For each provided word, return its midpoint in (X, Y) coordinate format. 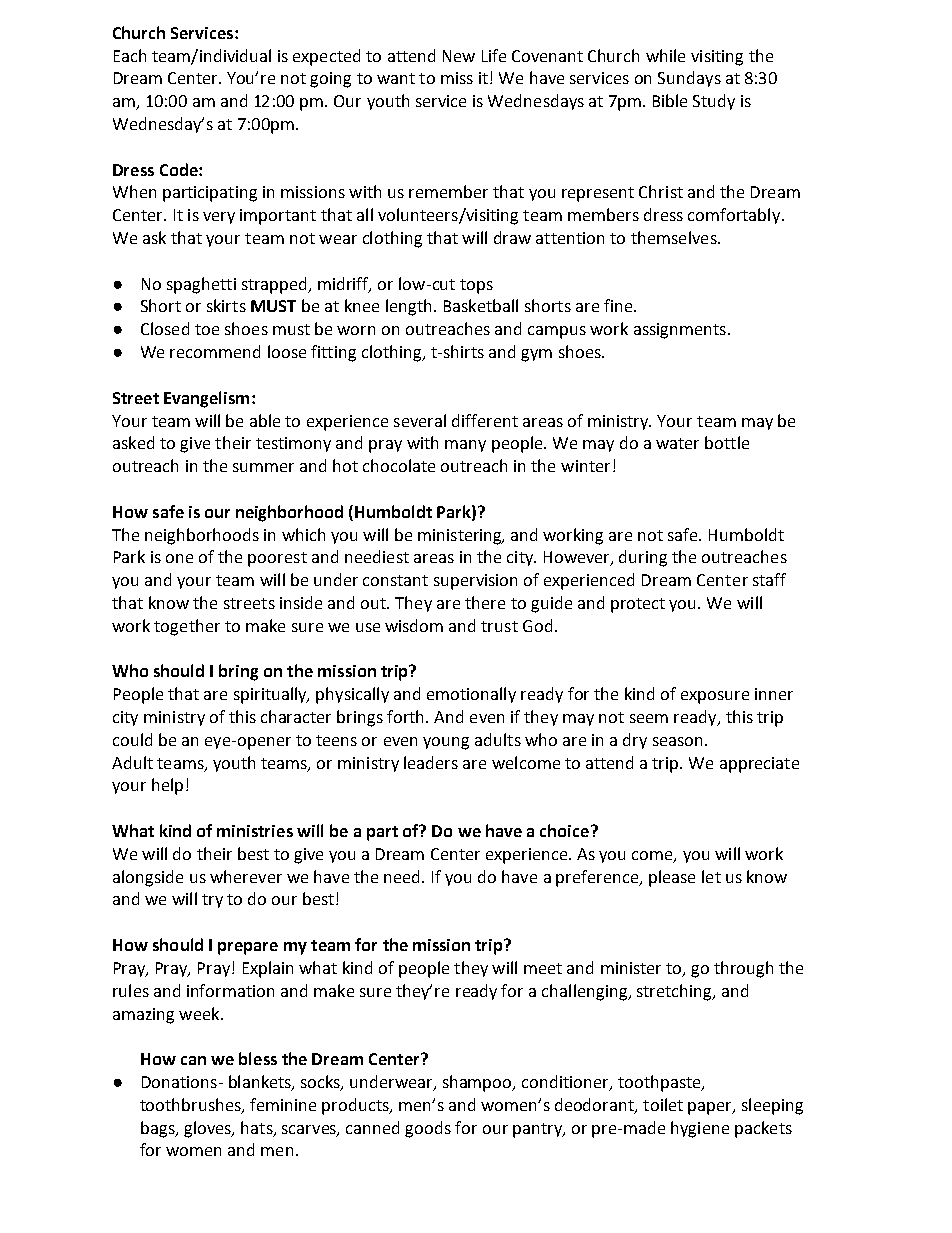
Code (180, 169)
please (672, 878)
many (465, 446)
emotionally (471, 695)
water (677, 443)
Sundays (689, 79)
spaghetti (201, 285)
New (459, 56)
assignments (680, 331)
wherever (246, 876)
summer (263, 467)
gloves (209, 1129)
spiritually (271, 695)
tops (476, 286)
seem (649, 718)
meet (543, 968)
